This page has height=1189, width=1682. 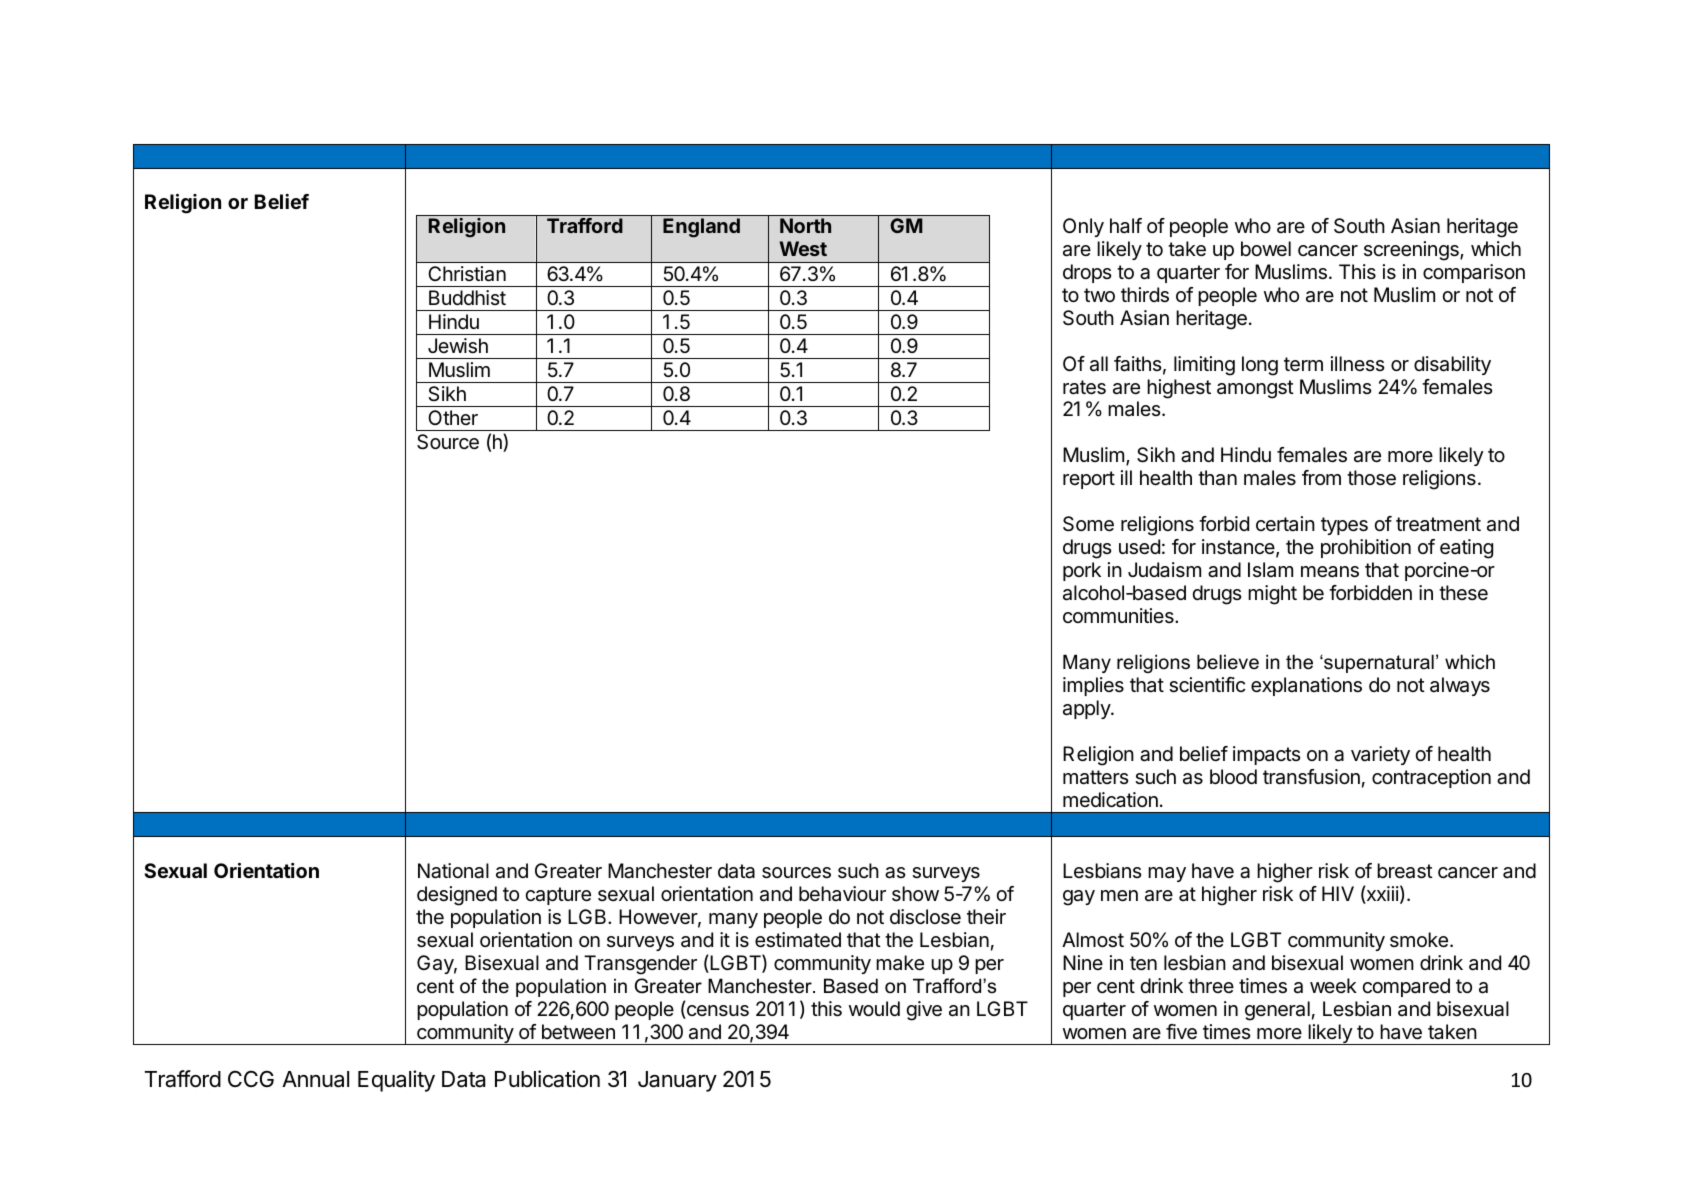 I want to click on transfusion, so click(x=1311, y=777).
